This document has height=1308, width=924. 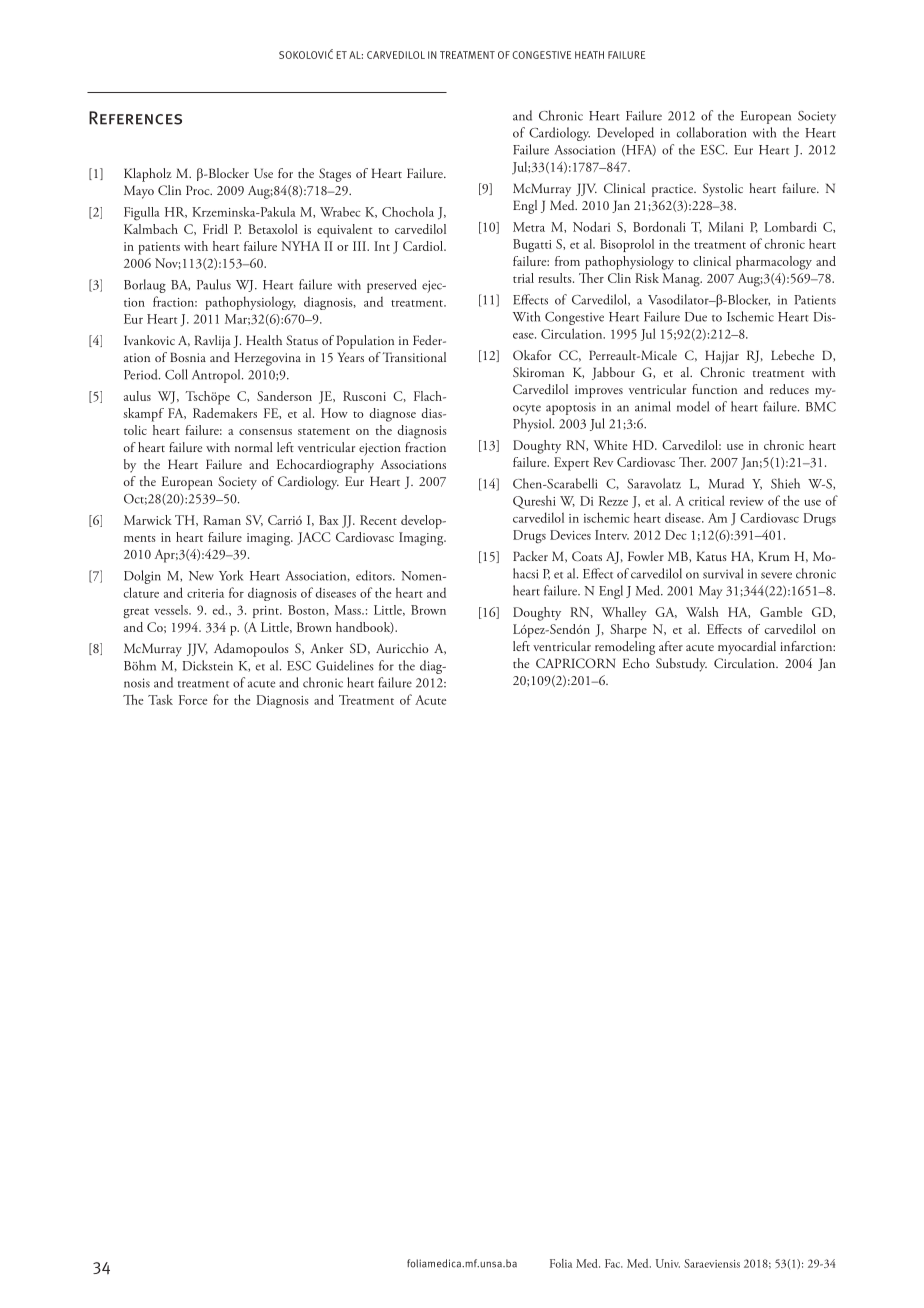 I want to click on Fac, so click(x=614, y=1263).
